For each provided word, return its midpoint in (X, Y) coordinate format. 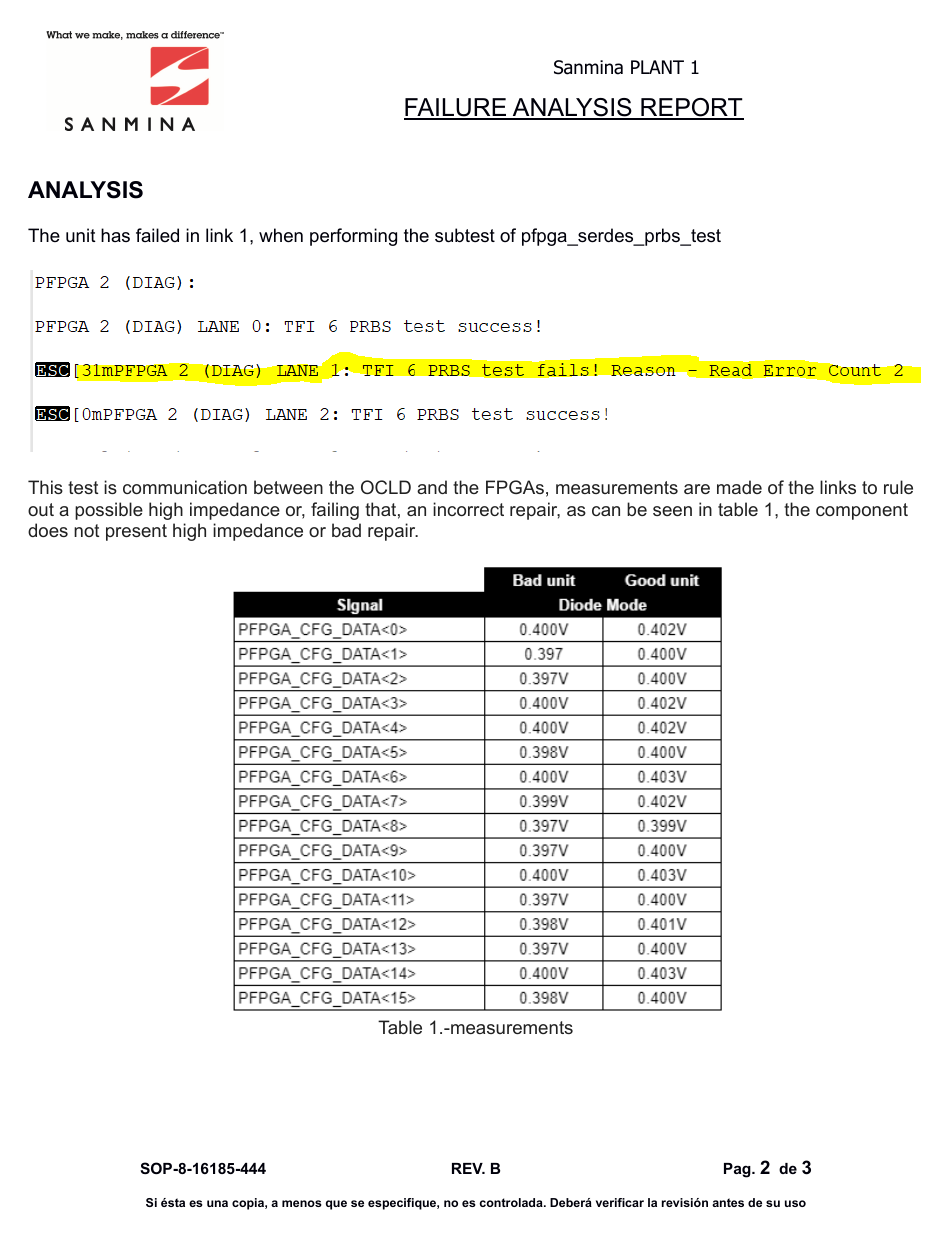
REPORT (691, 109)
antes (728, 1202)
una (217, 1203)
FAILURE (456, 109)
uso (795, 1203)
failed (157, 235)
